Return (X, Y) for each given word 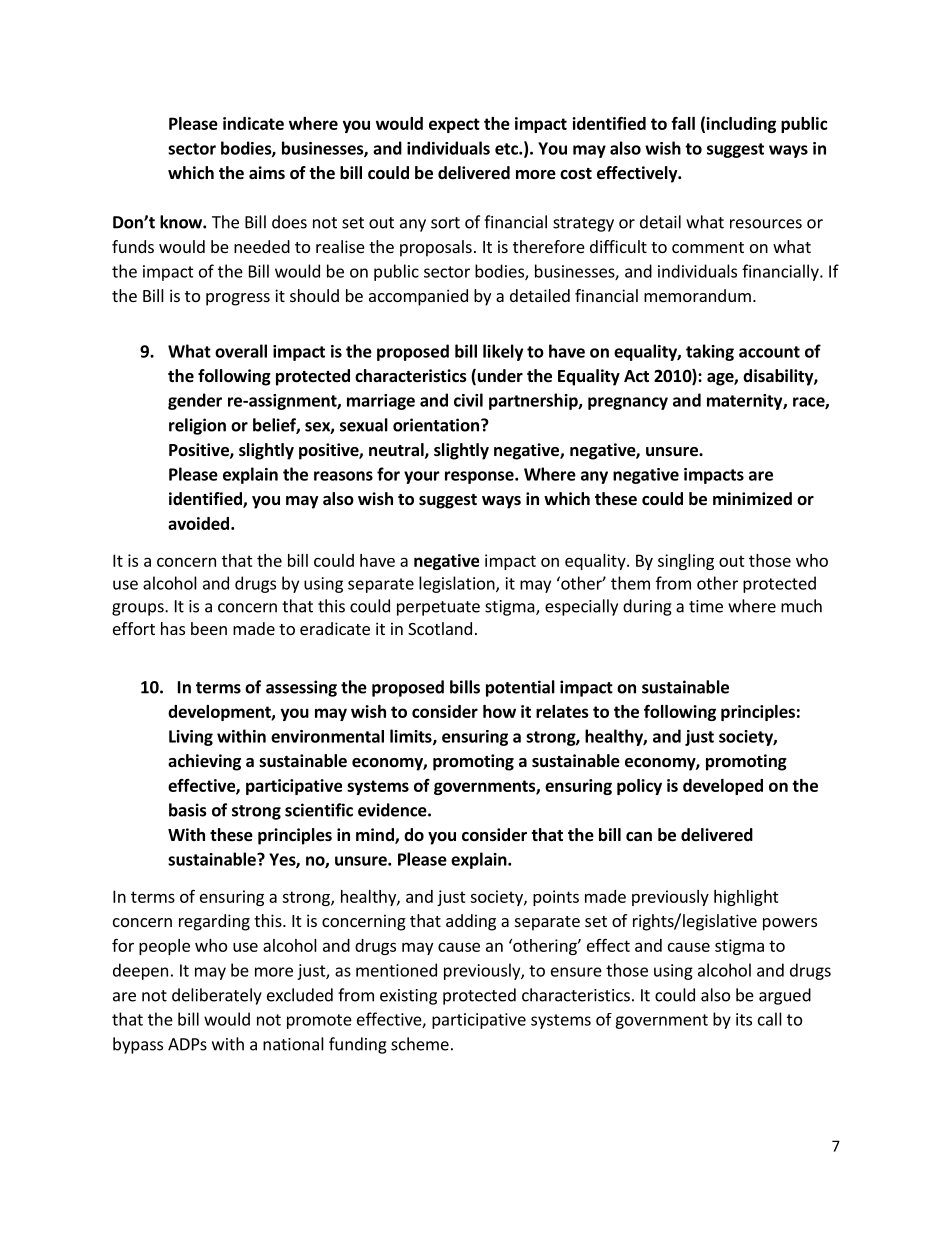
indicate (253, 123)
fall (683, 123)
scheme (420, 1044)
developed (723, 787)
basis (188, 810)
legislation (458, 584)
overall (241, 351)
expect (454, 125)
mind (376, 836)
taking (710, 352)
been (209, 628)
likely (503, 352)
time (706, 606)
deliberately (217, 996)
